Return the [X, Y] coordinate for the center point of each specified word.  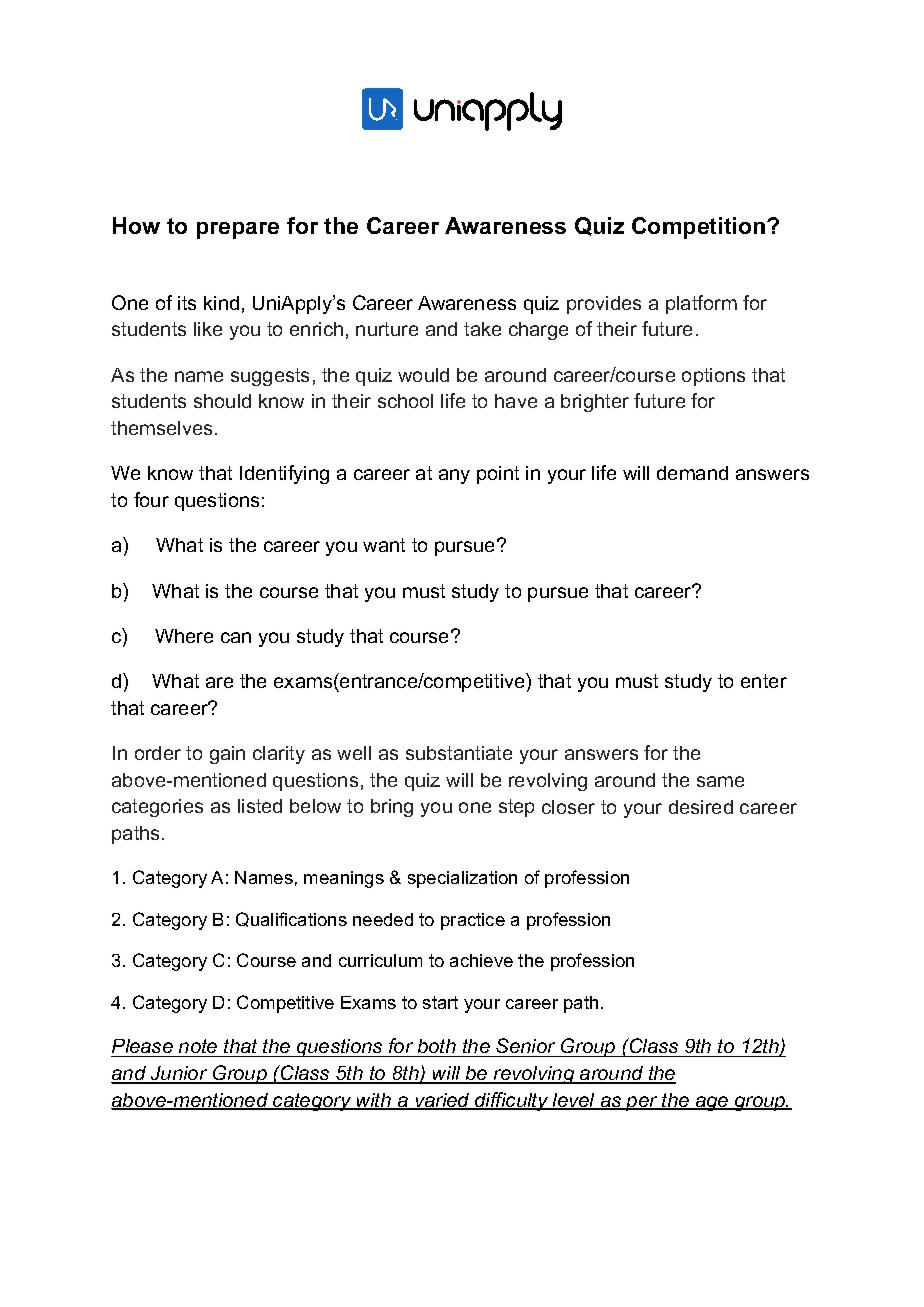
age [712, 1103]
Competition [700, 228]
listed [260, 806]
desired [701, 807]
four [151, 499]
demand [692, 473]
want [384, 545]
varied [442, 1101]
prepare [238, 230]
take [482, 329]
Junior [179, 1074]
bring [392, 808]
